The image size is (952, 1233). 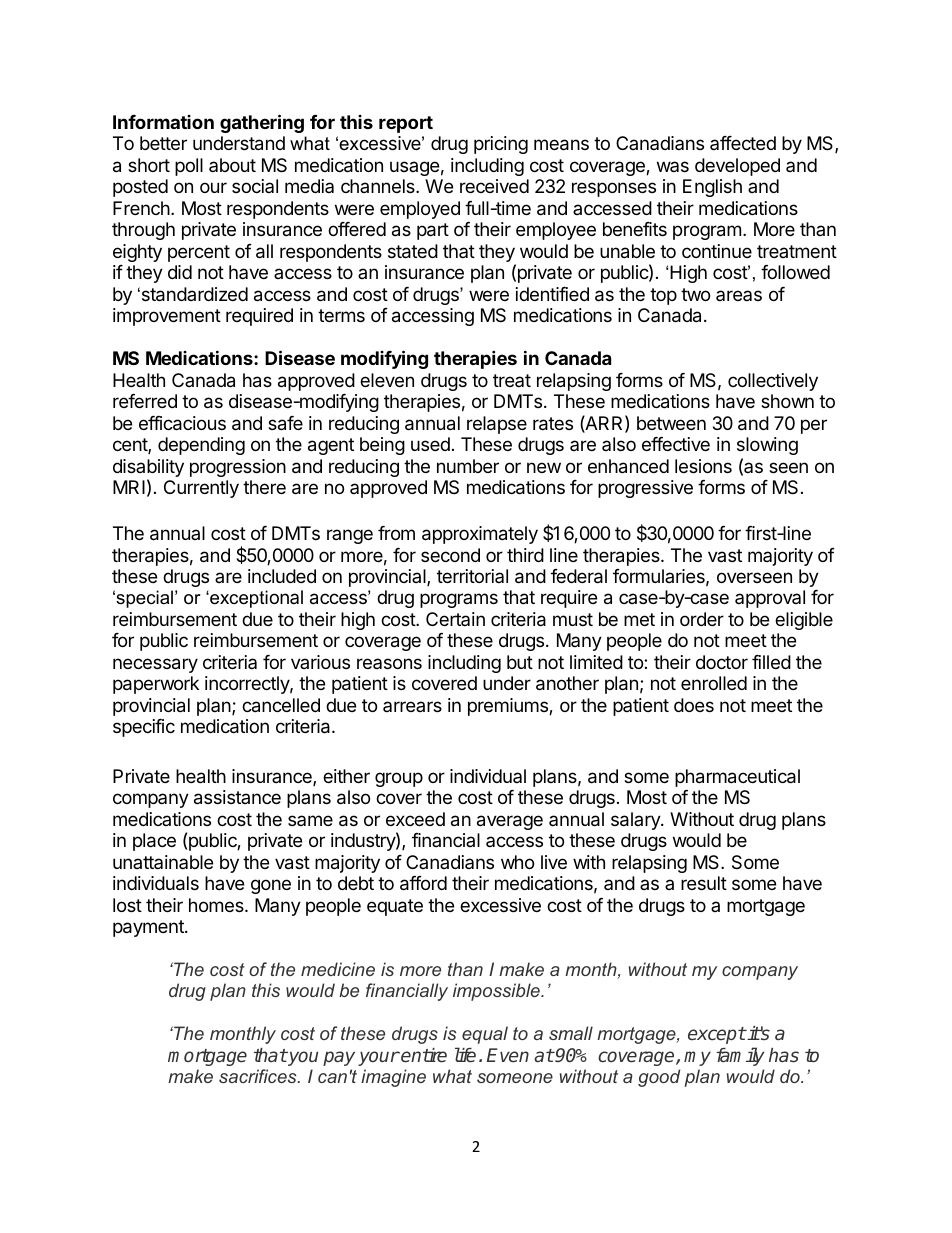 What do you see at coordinates (743, 143) in the page?
I see `affected` at bounding box center [743, 143].
